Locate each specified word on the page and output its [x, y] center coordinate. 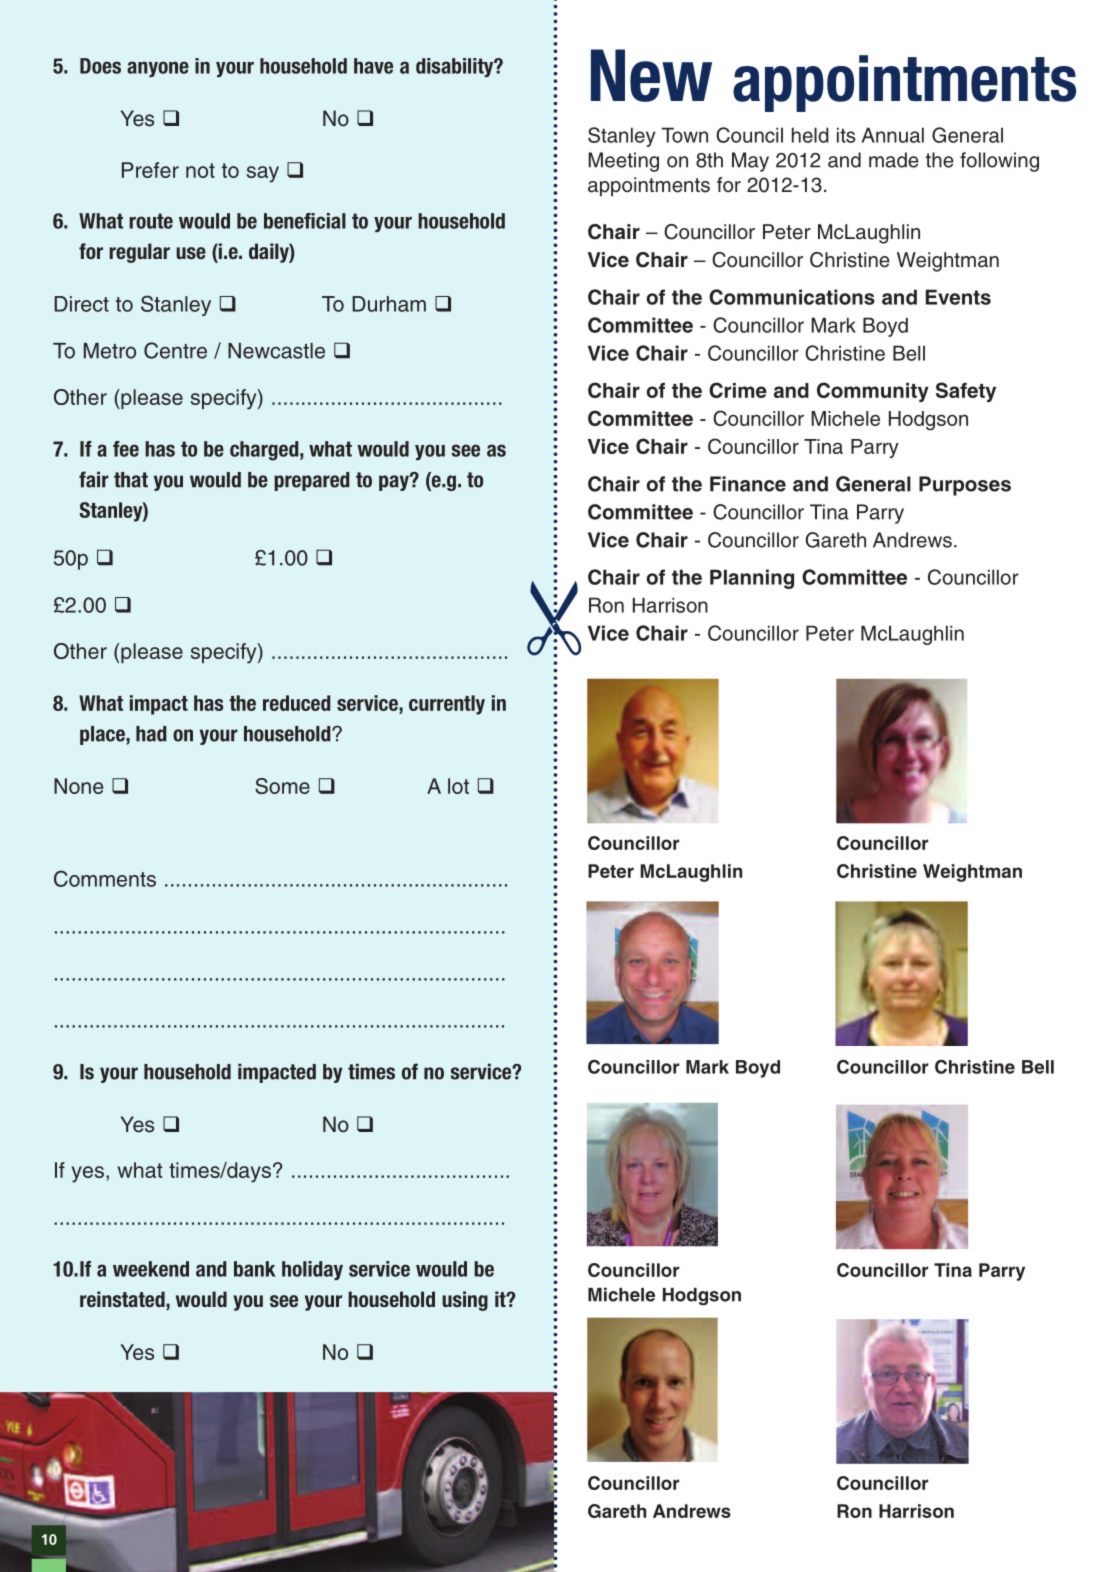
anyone [158, 69]
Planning [752, 579]
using [465, 1301]
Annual [893, 135]
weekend [151, 1269]
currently [447, 705]
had [151, 734]
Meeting [623, 162]
